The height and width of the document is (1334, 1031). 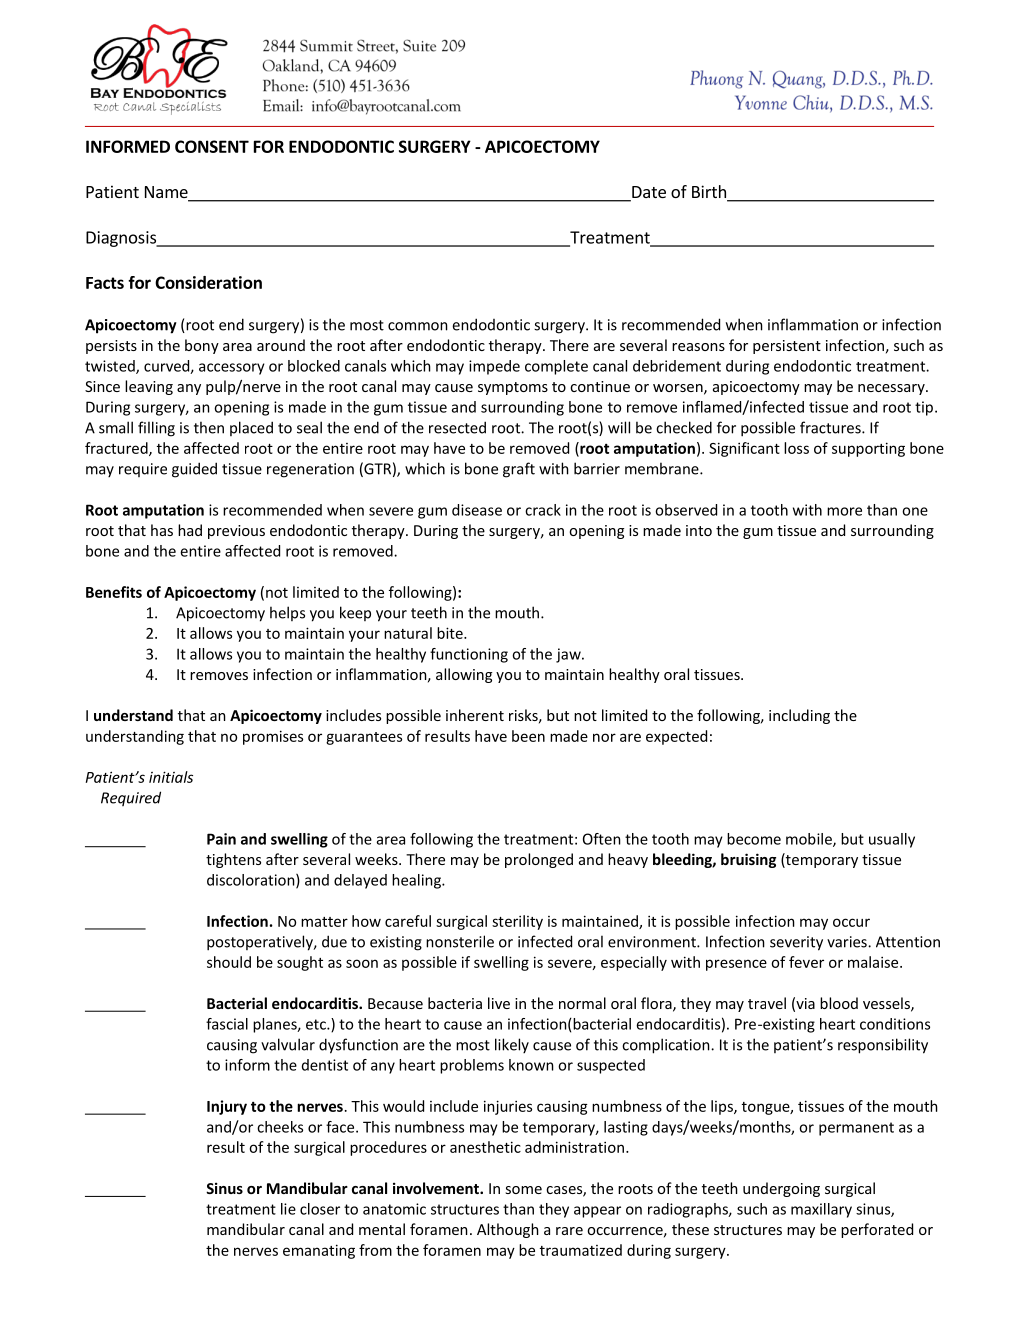 What do you see at coordinates (710, 193) in the document?
I see `Birth` at bounding box center [710, 193].
